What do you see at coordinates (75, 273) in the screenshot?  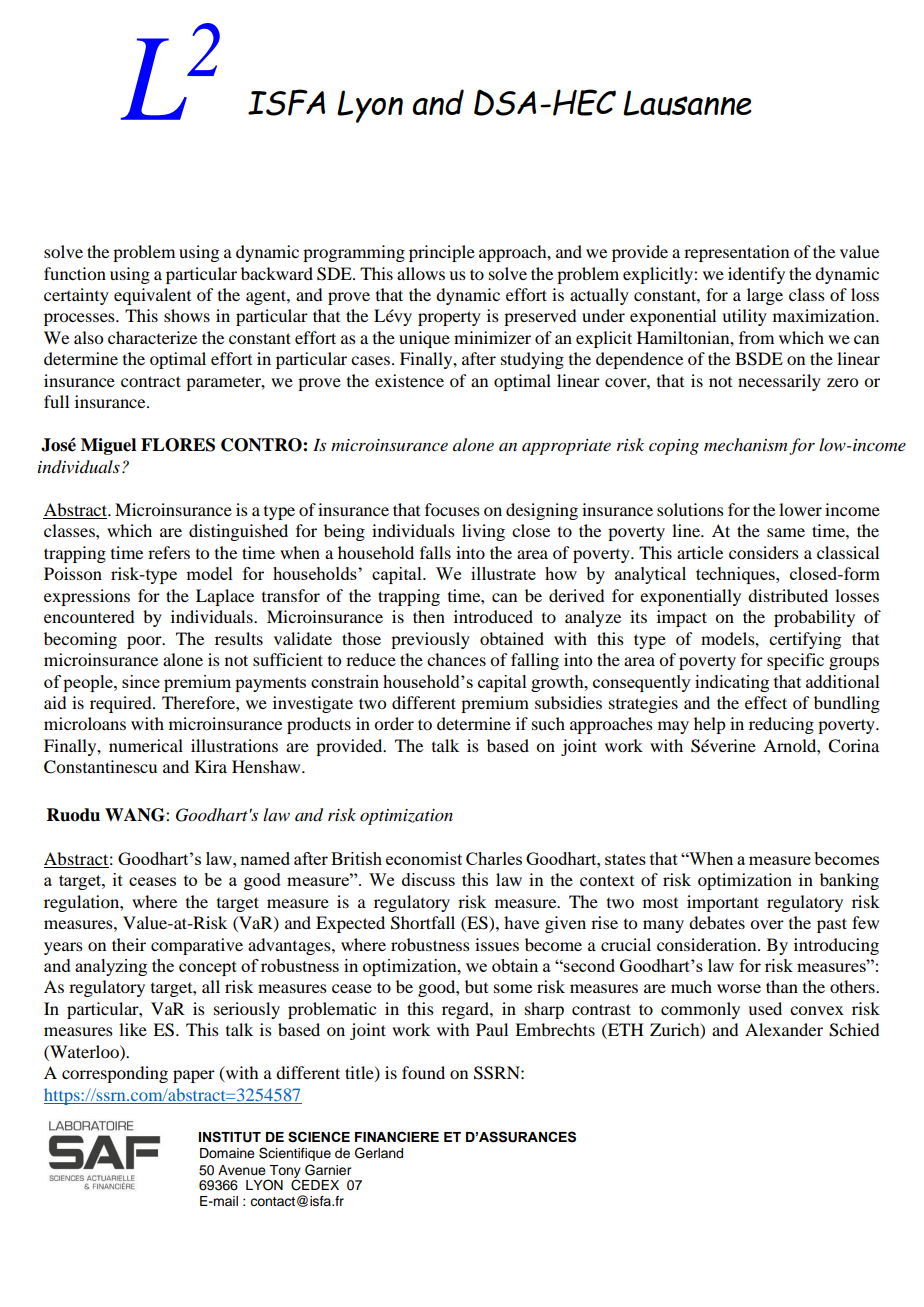 I see `function` at bounding box center [75, 273].
